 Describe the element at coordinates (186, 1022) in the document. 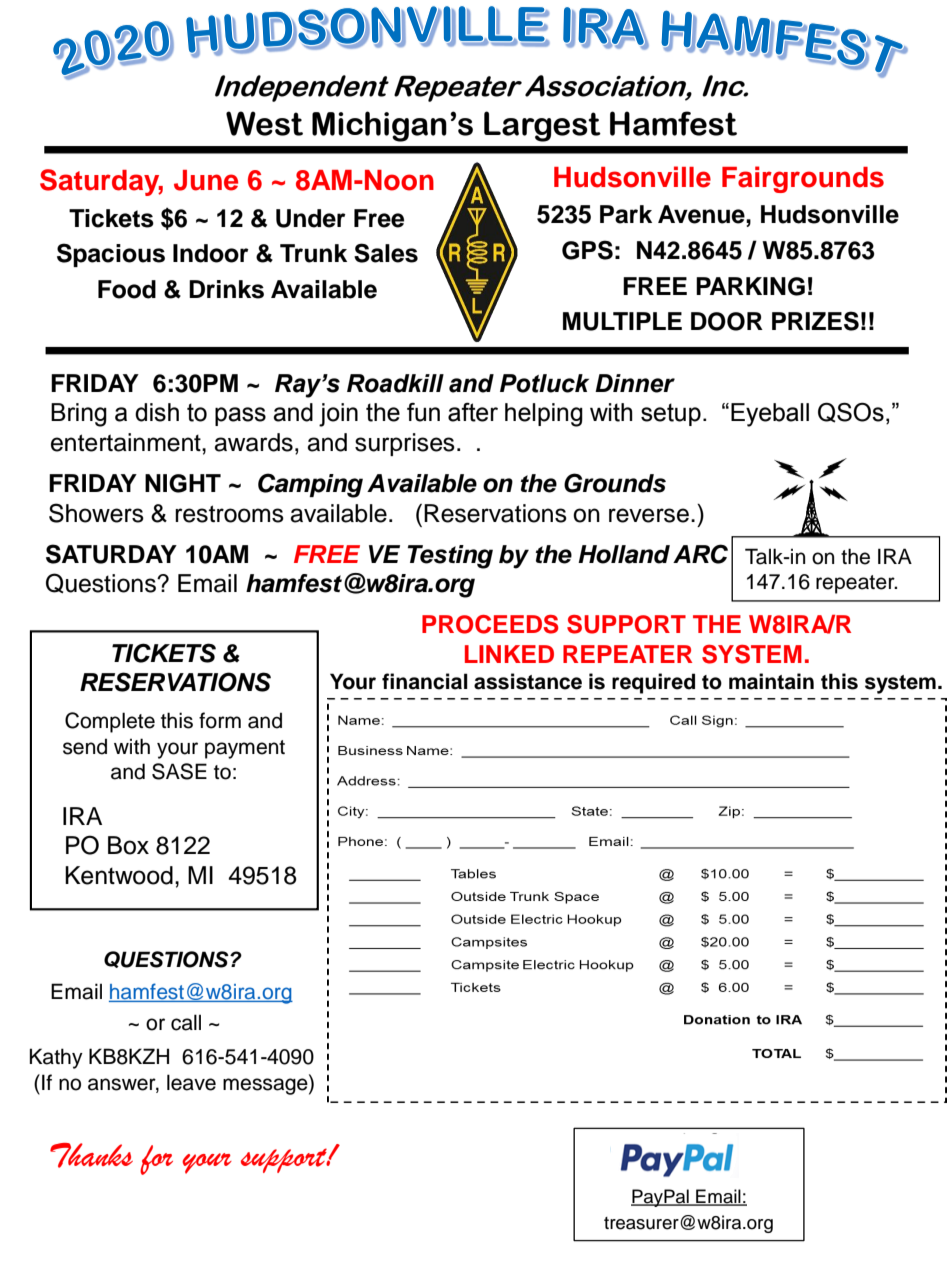

I see `call` at that location.
